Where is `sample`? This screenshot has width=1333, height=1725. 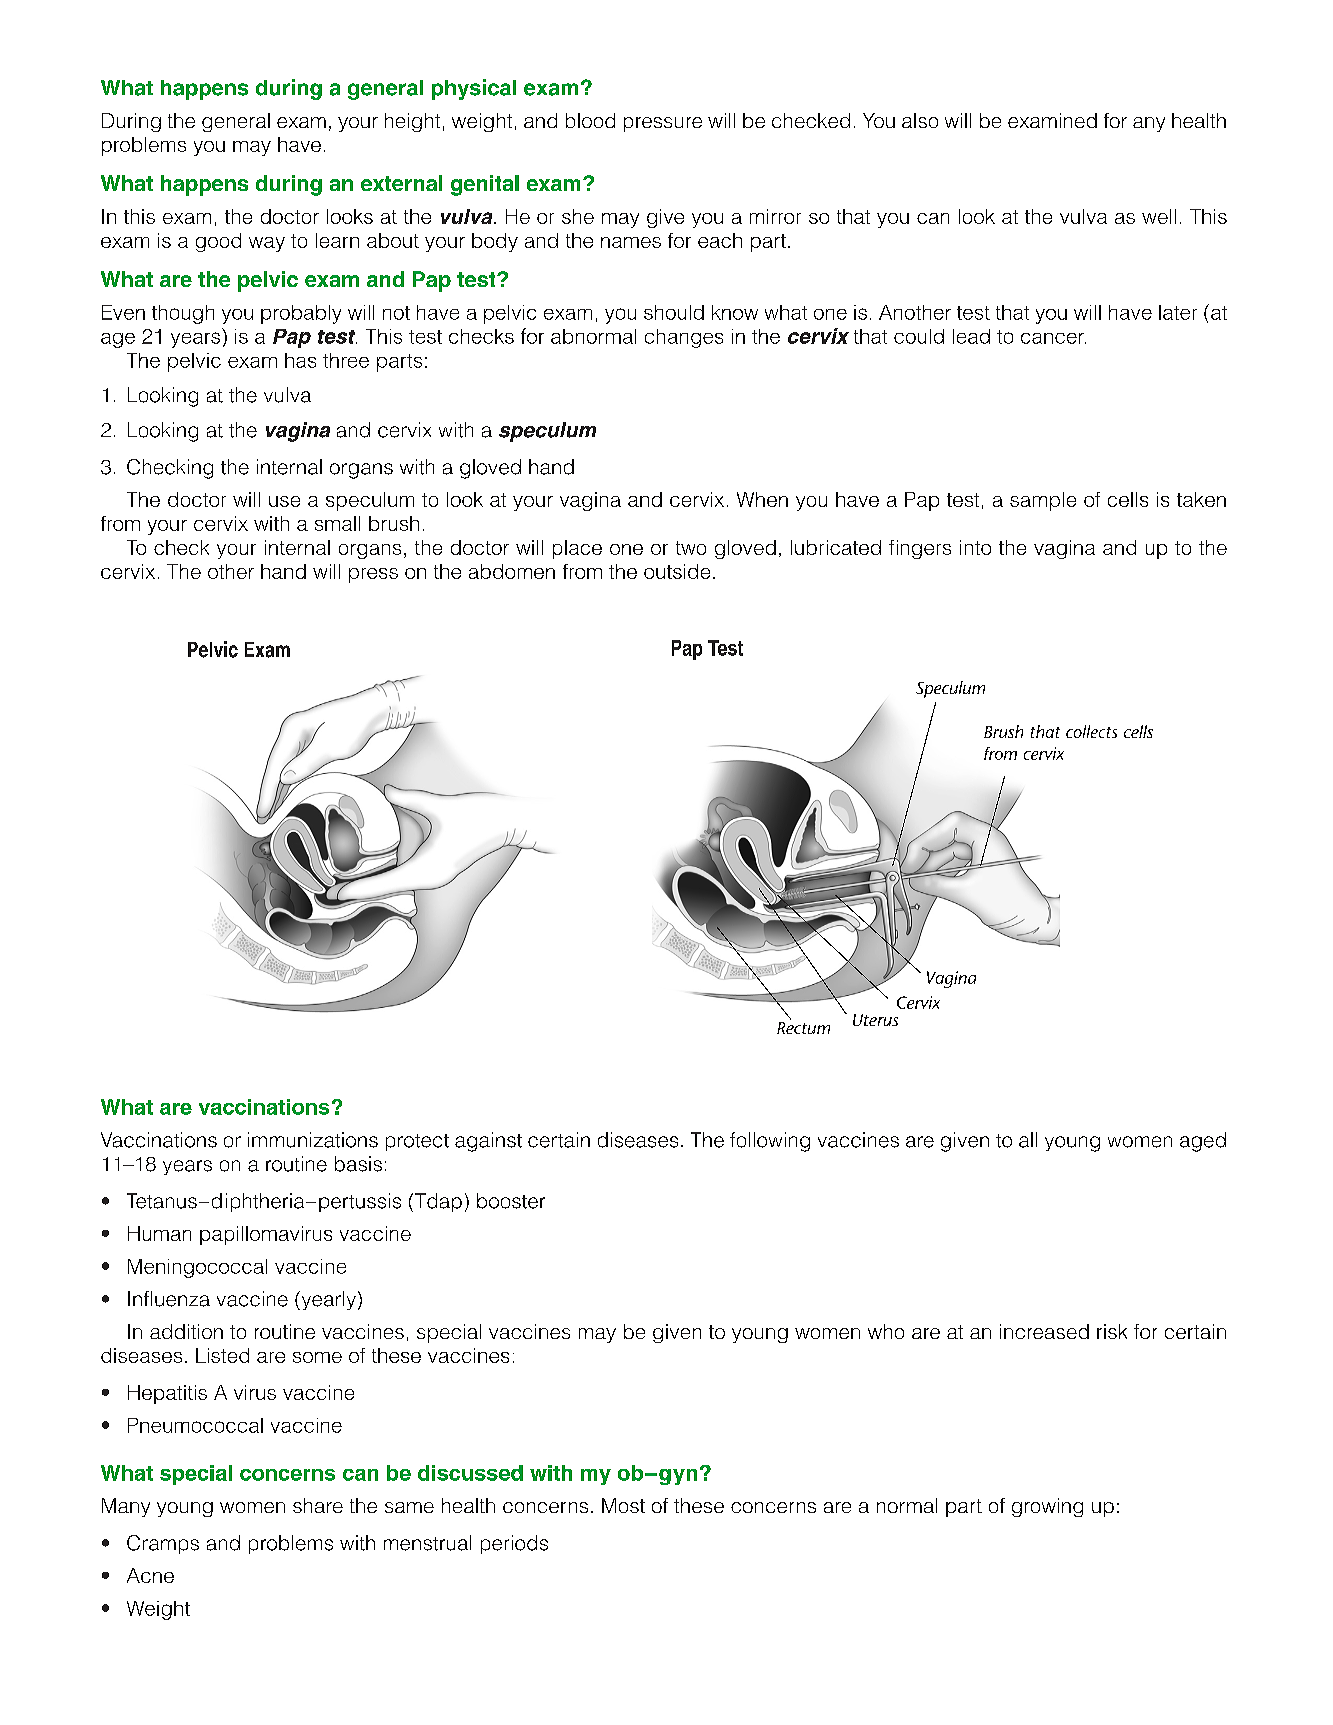
sample is located at coordinates (1043, 501).
